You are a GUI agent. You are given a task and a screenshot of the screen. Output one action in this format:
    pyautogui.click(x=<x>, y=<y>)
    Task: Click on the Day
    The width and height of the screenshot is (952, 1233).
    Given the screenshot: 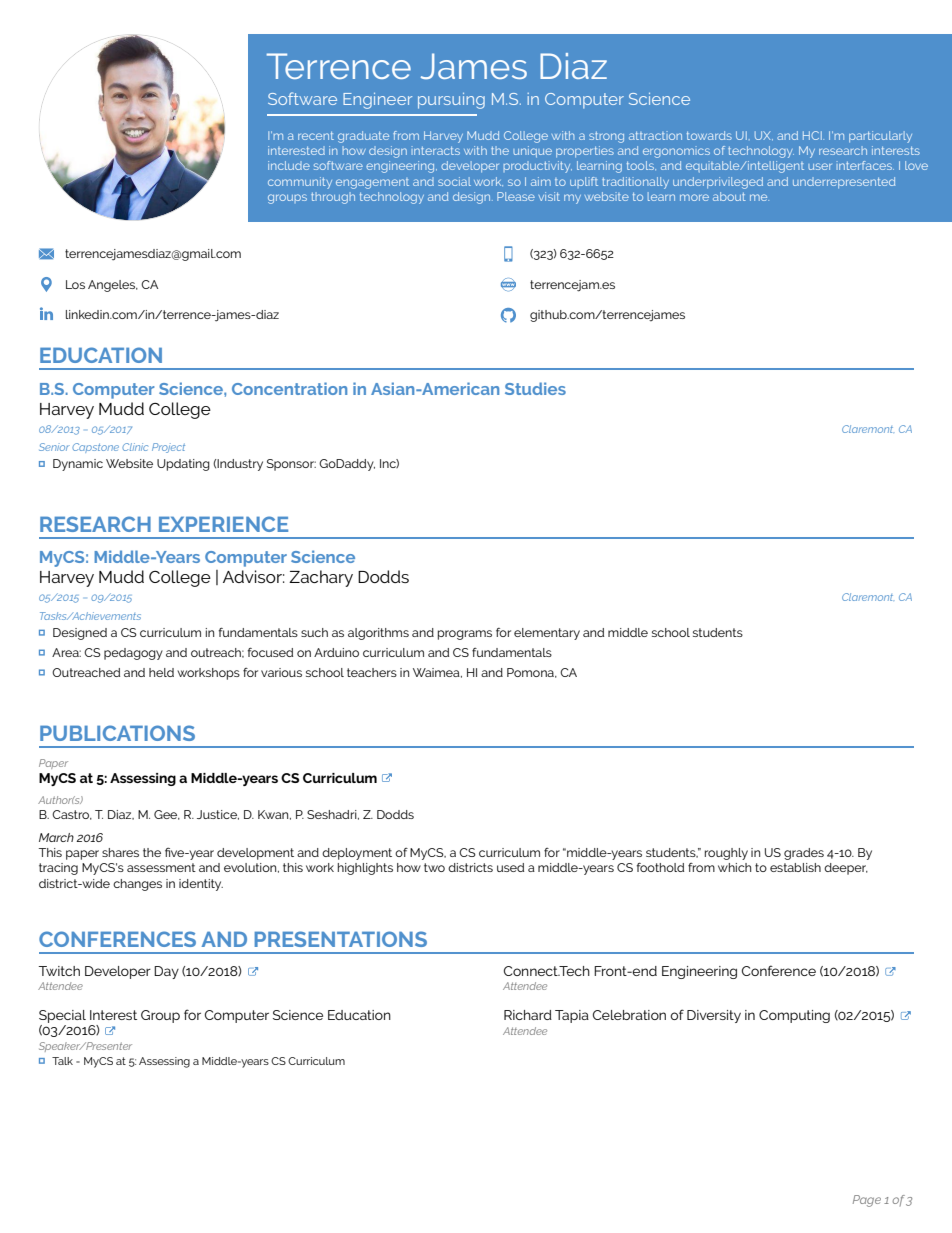 What is the action you would take?
    pyautogui.click(x=166, y=972)
